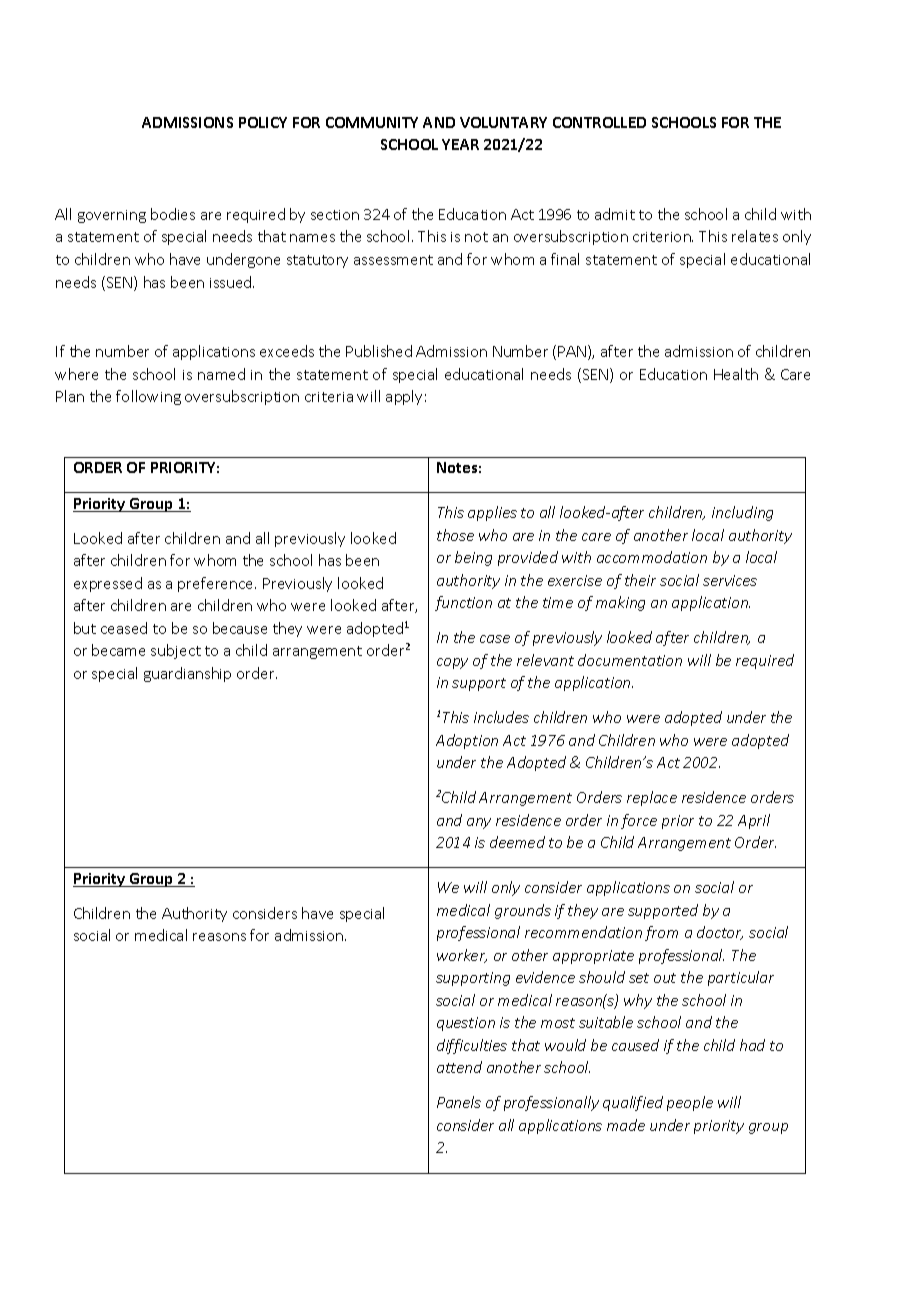 The image size is (924, 1308). Describe the element at coordinates (459, 1102) in the page. I see `Panels` at that location.
